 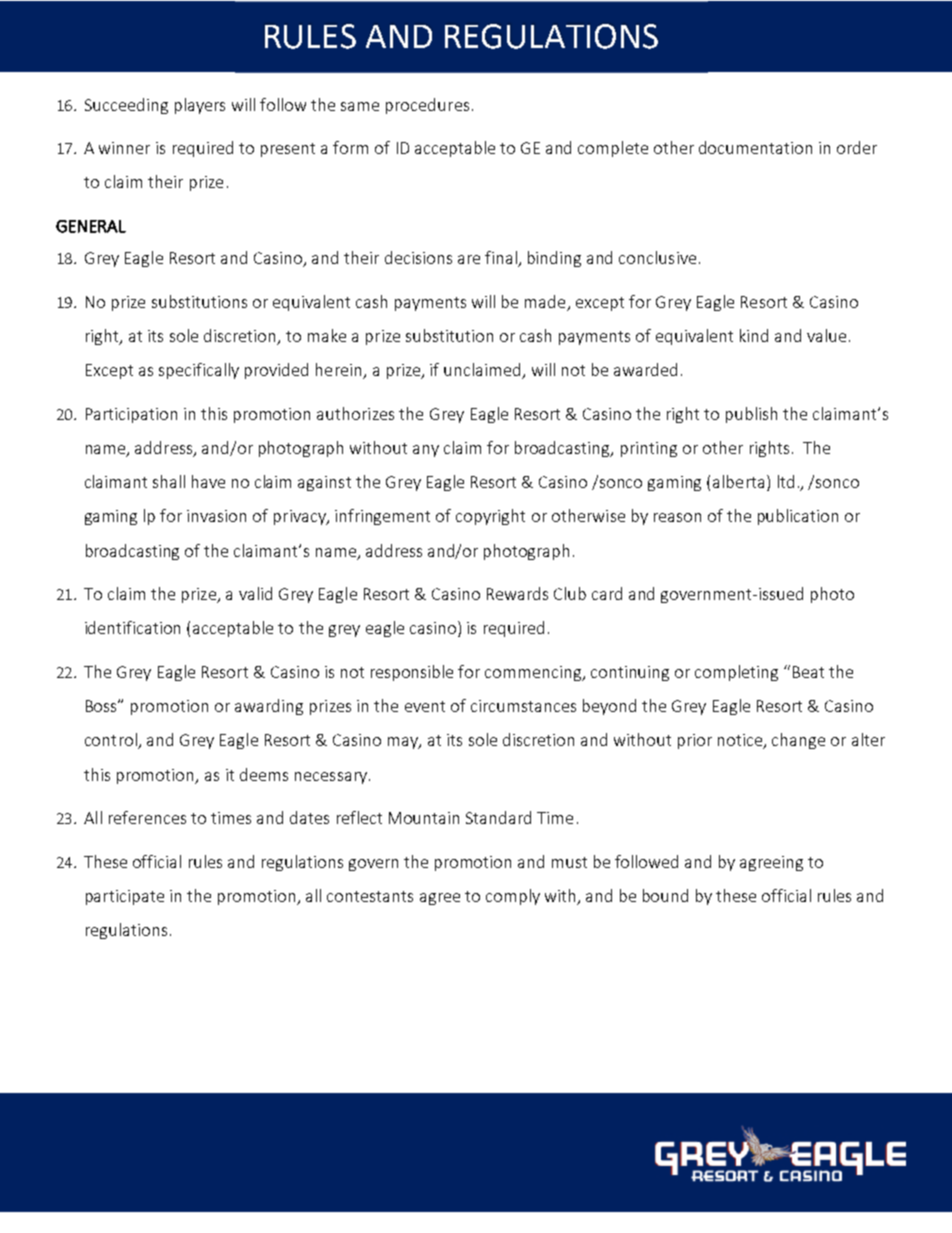 I want to click on specifically, so click(x=199, y=371).
